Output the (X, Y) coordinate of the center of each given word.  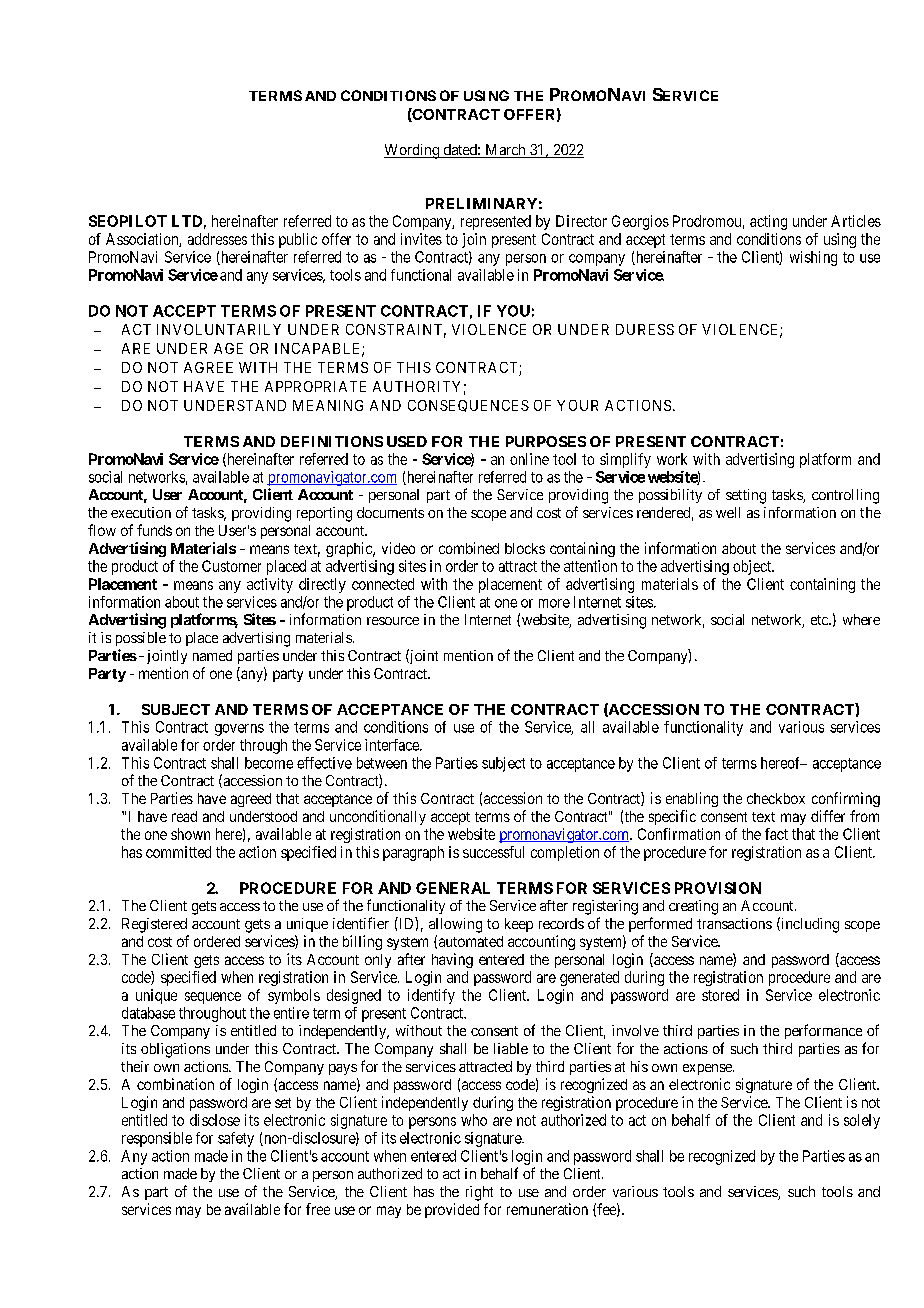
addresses (217, 239)
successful (493, 852)
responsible (157, 1139)
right (479, 1193)
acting (768, 222)
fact (776, 834)
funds (154, 530)
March (505, 151)
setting (746, 496)
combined (469, 548)
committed (178, 852)
